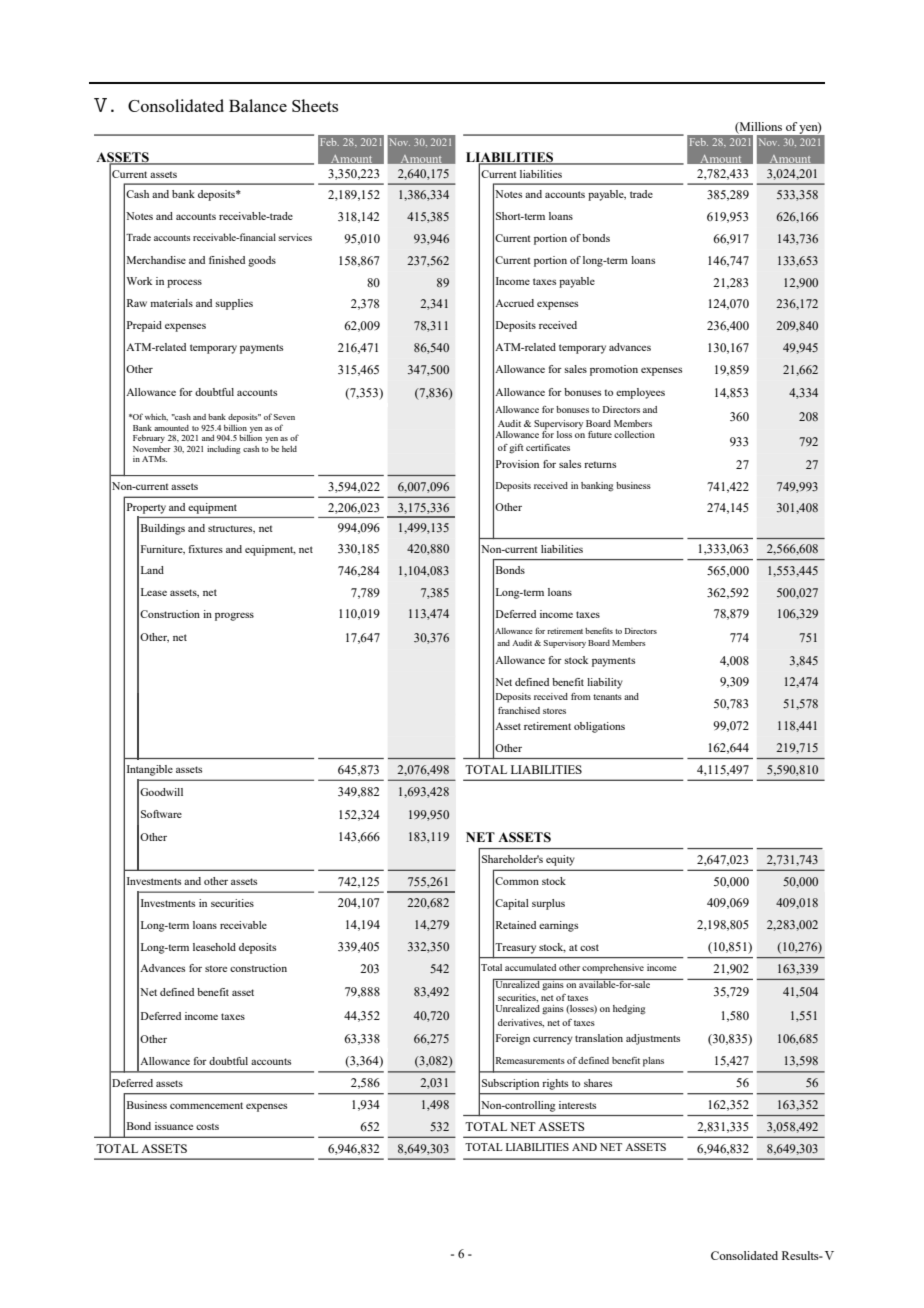 The height and width of the screenshot is (1308, 924). Describe the element at coordinates (598, 1083) in the screenshot. I see `shares` at that location.
